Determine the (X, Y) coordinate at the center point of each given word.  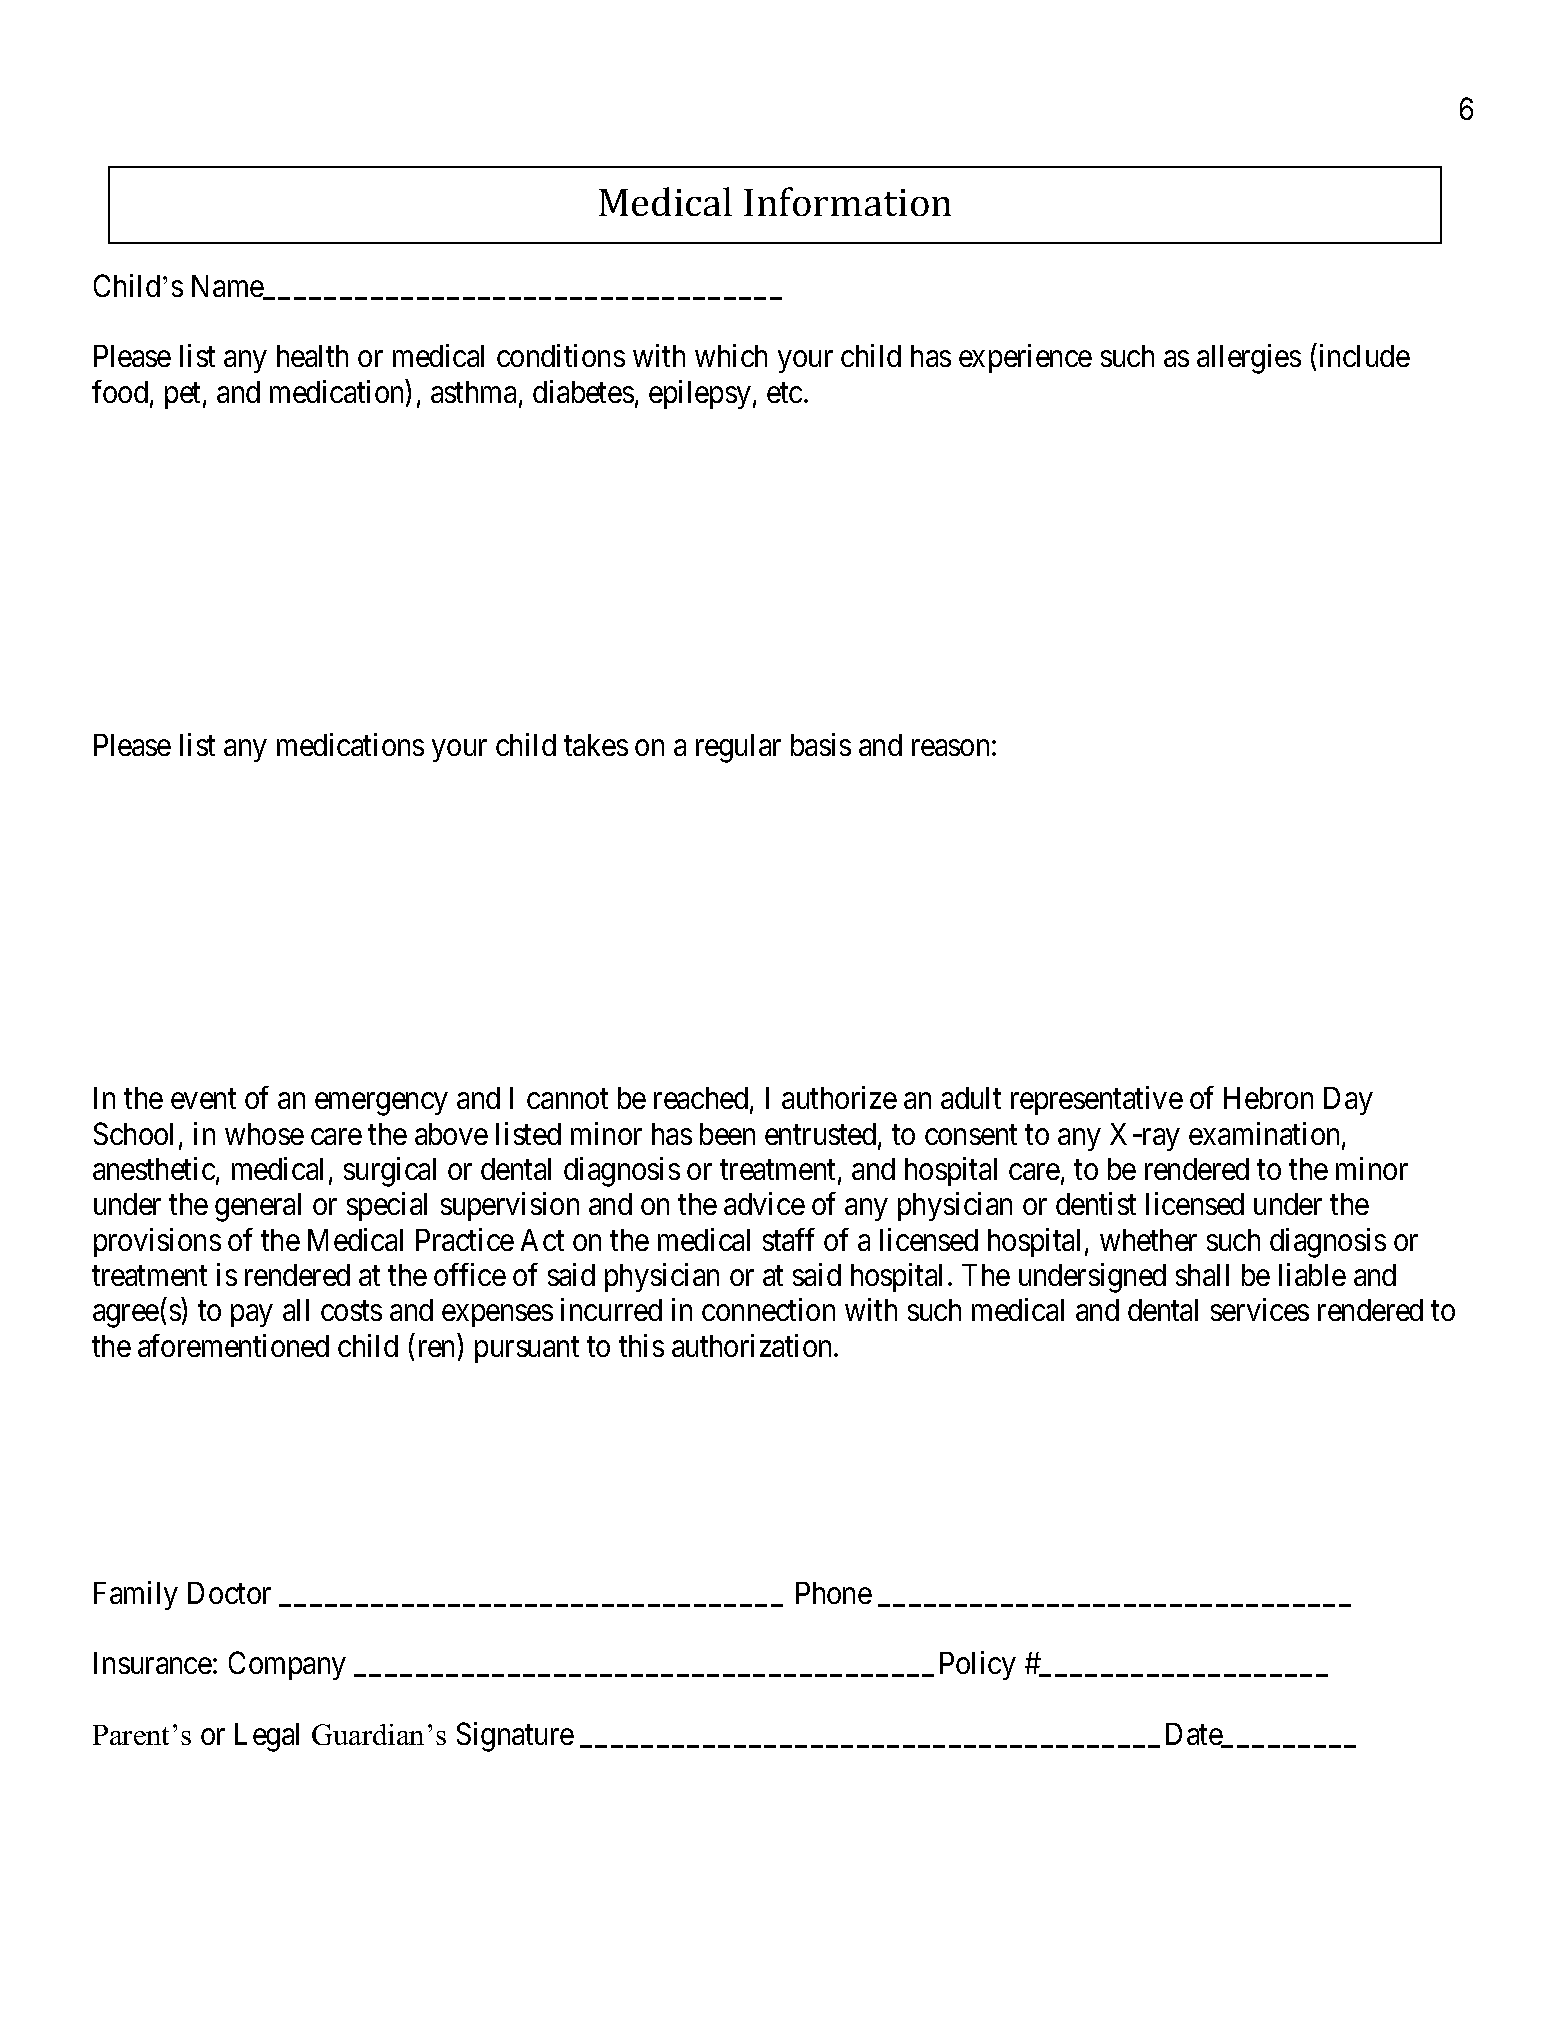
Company (287, 1666)
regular (738, 748)
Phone (834, 1593)
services (1260, 1309)
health (312, 356)
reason (950, 748)
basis (821, 744)
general (258, 1207)
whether (1148, 1240)
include (1365, 356)
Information (847, 201)
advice (764, 1203)
